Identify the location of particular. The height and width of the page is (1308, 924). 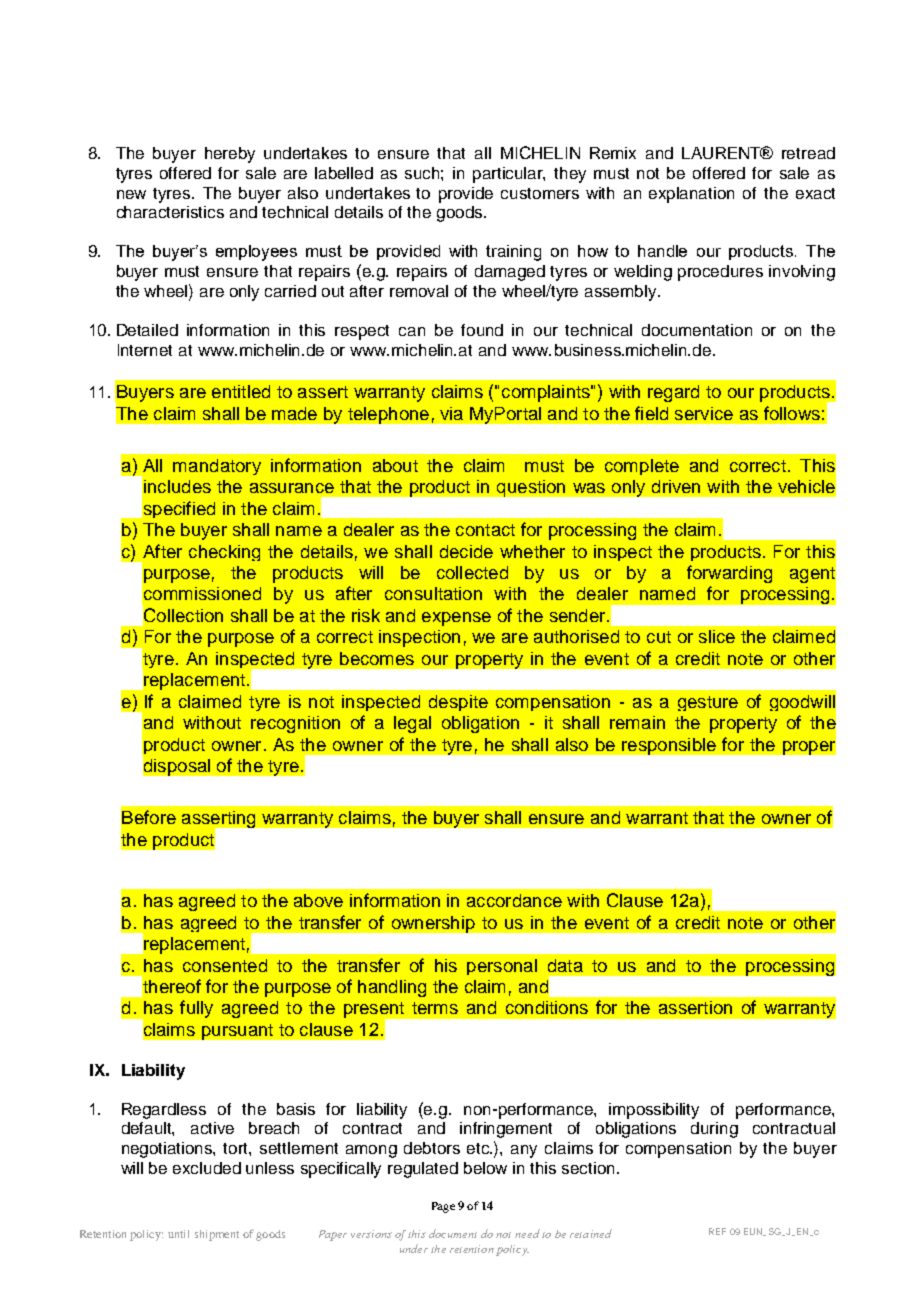
(509, 175).
